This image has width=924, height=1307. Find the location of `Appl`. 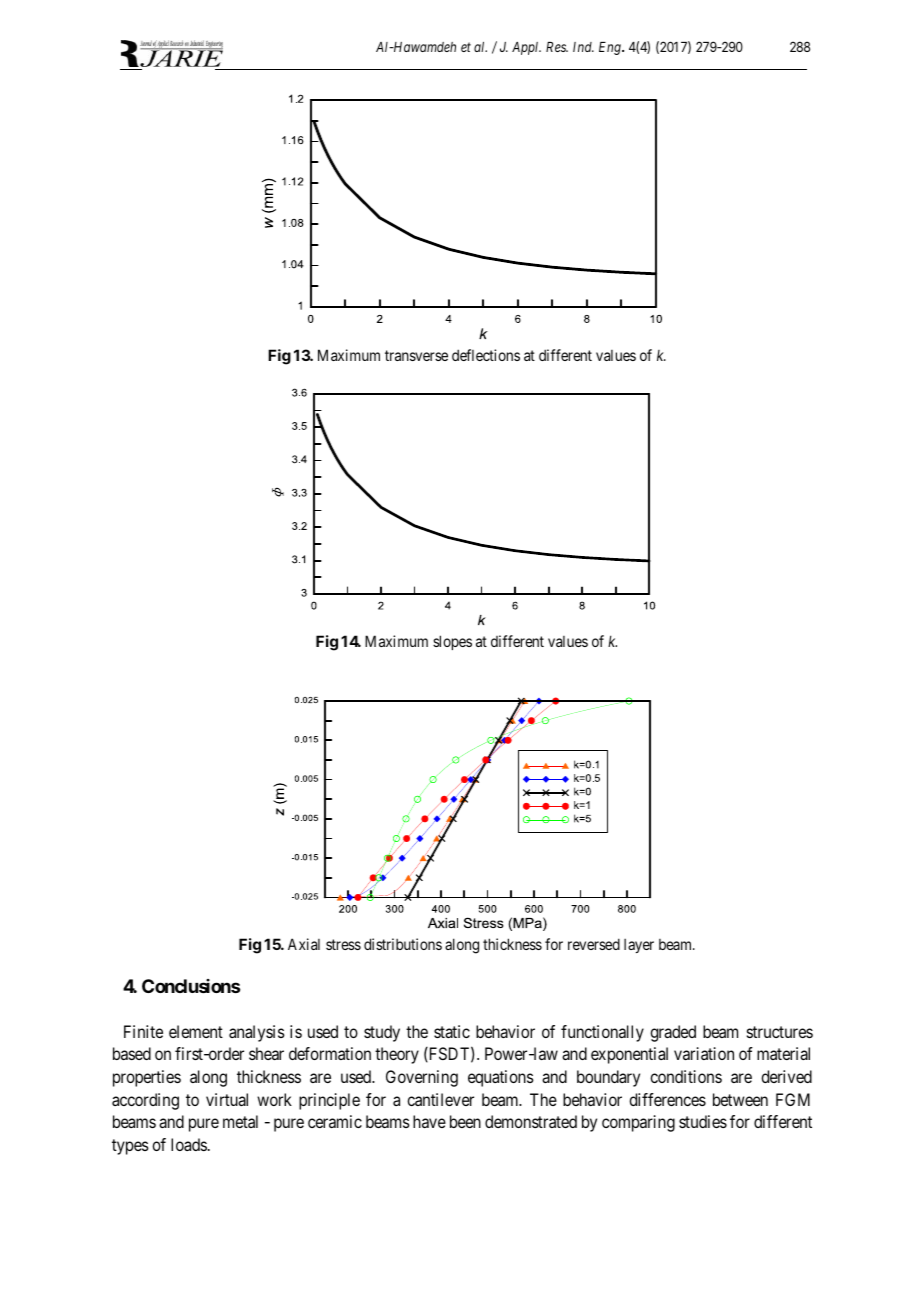

Appl is located at coordinates (526, 48).
